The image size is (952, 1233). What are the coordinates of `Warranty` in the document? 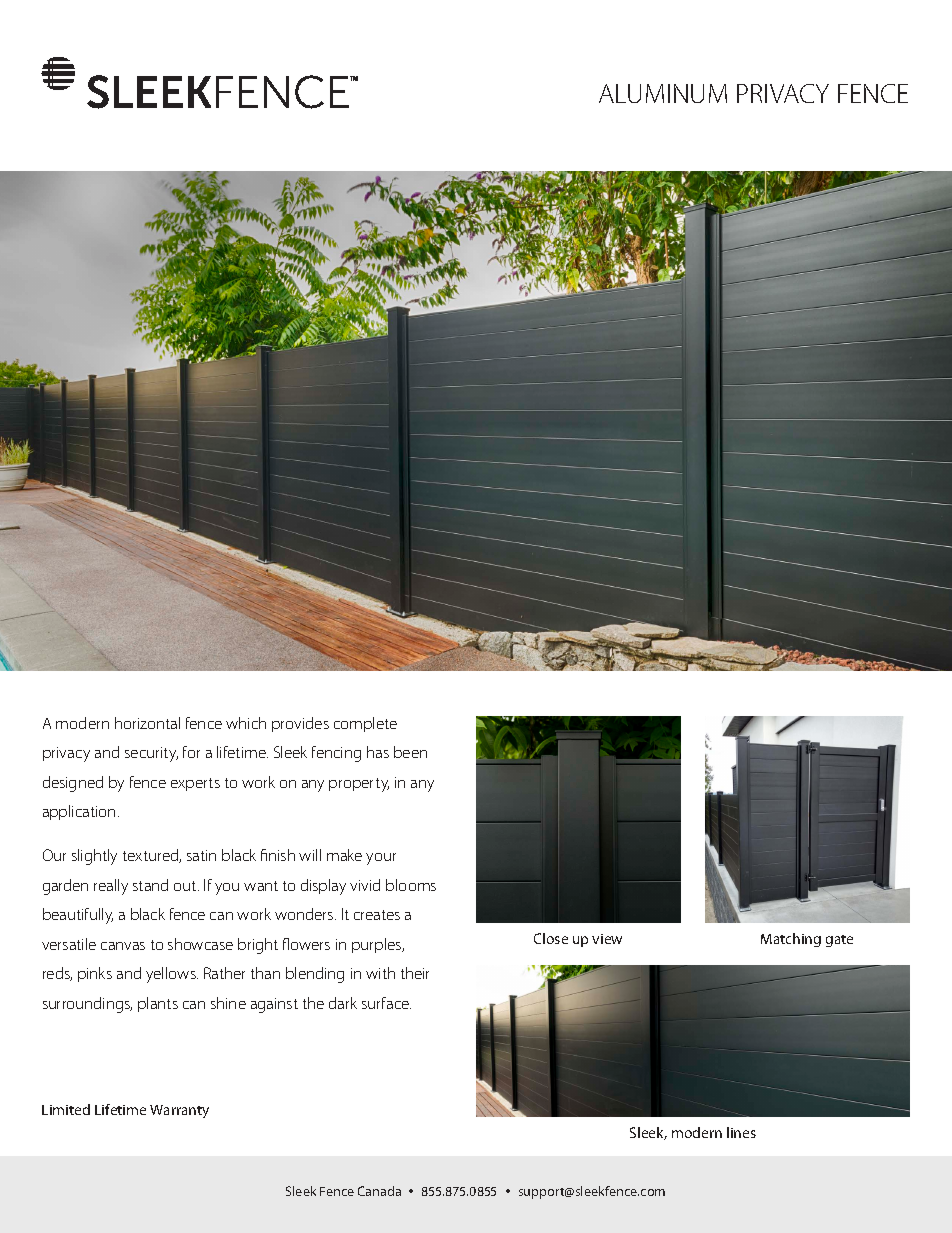 It's located at (179, 1111).
